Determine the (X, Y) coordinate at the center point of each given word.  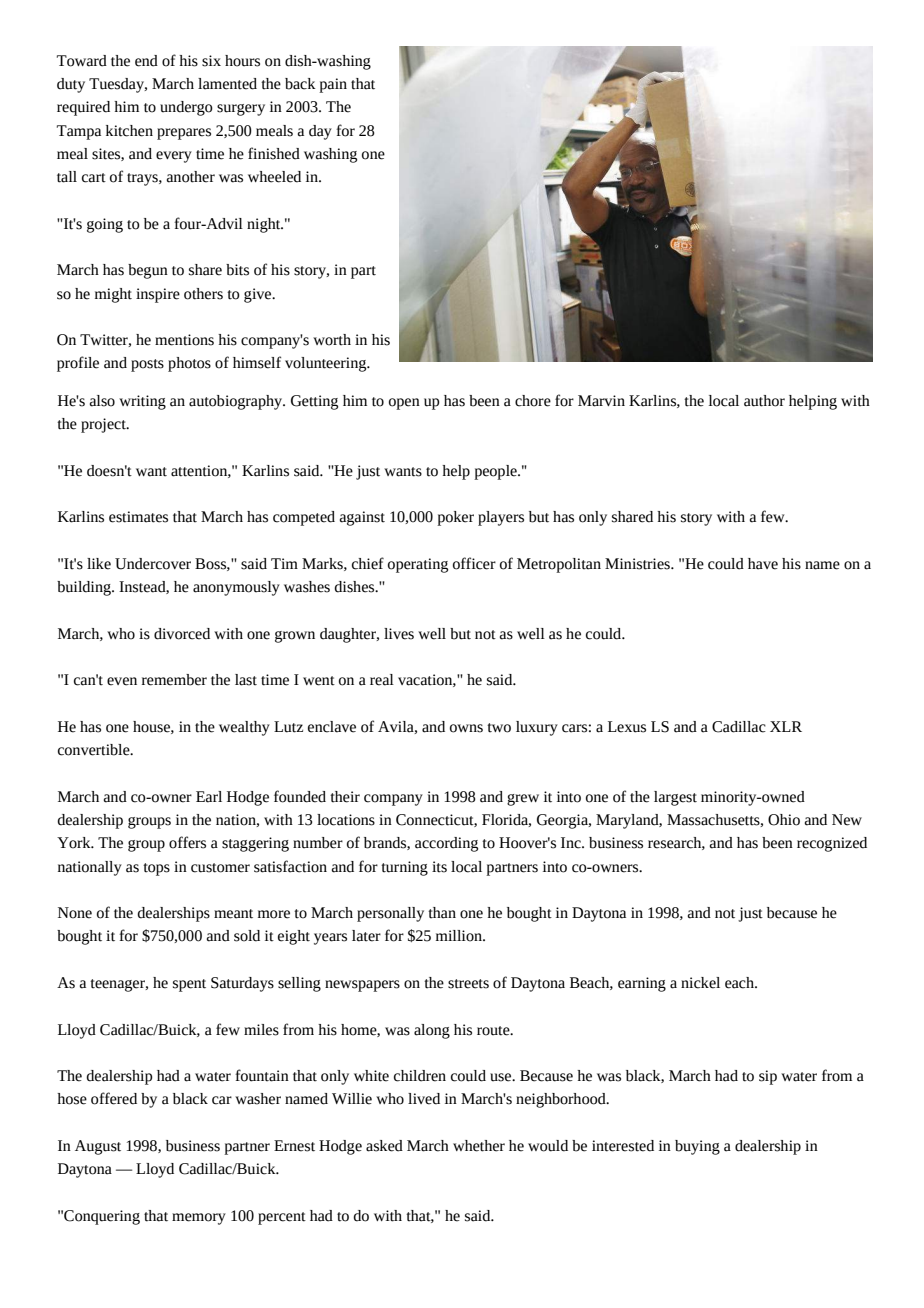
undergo (186, 108)
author (764, 401)
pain (333, 85)
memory (199, 1219)
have (763, 564)
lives (399, 634)
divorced (182, 634)
